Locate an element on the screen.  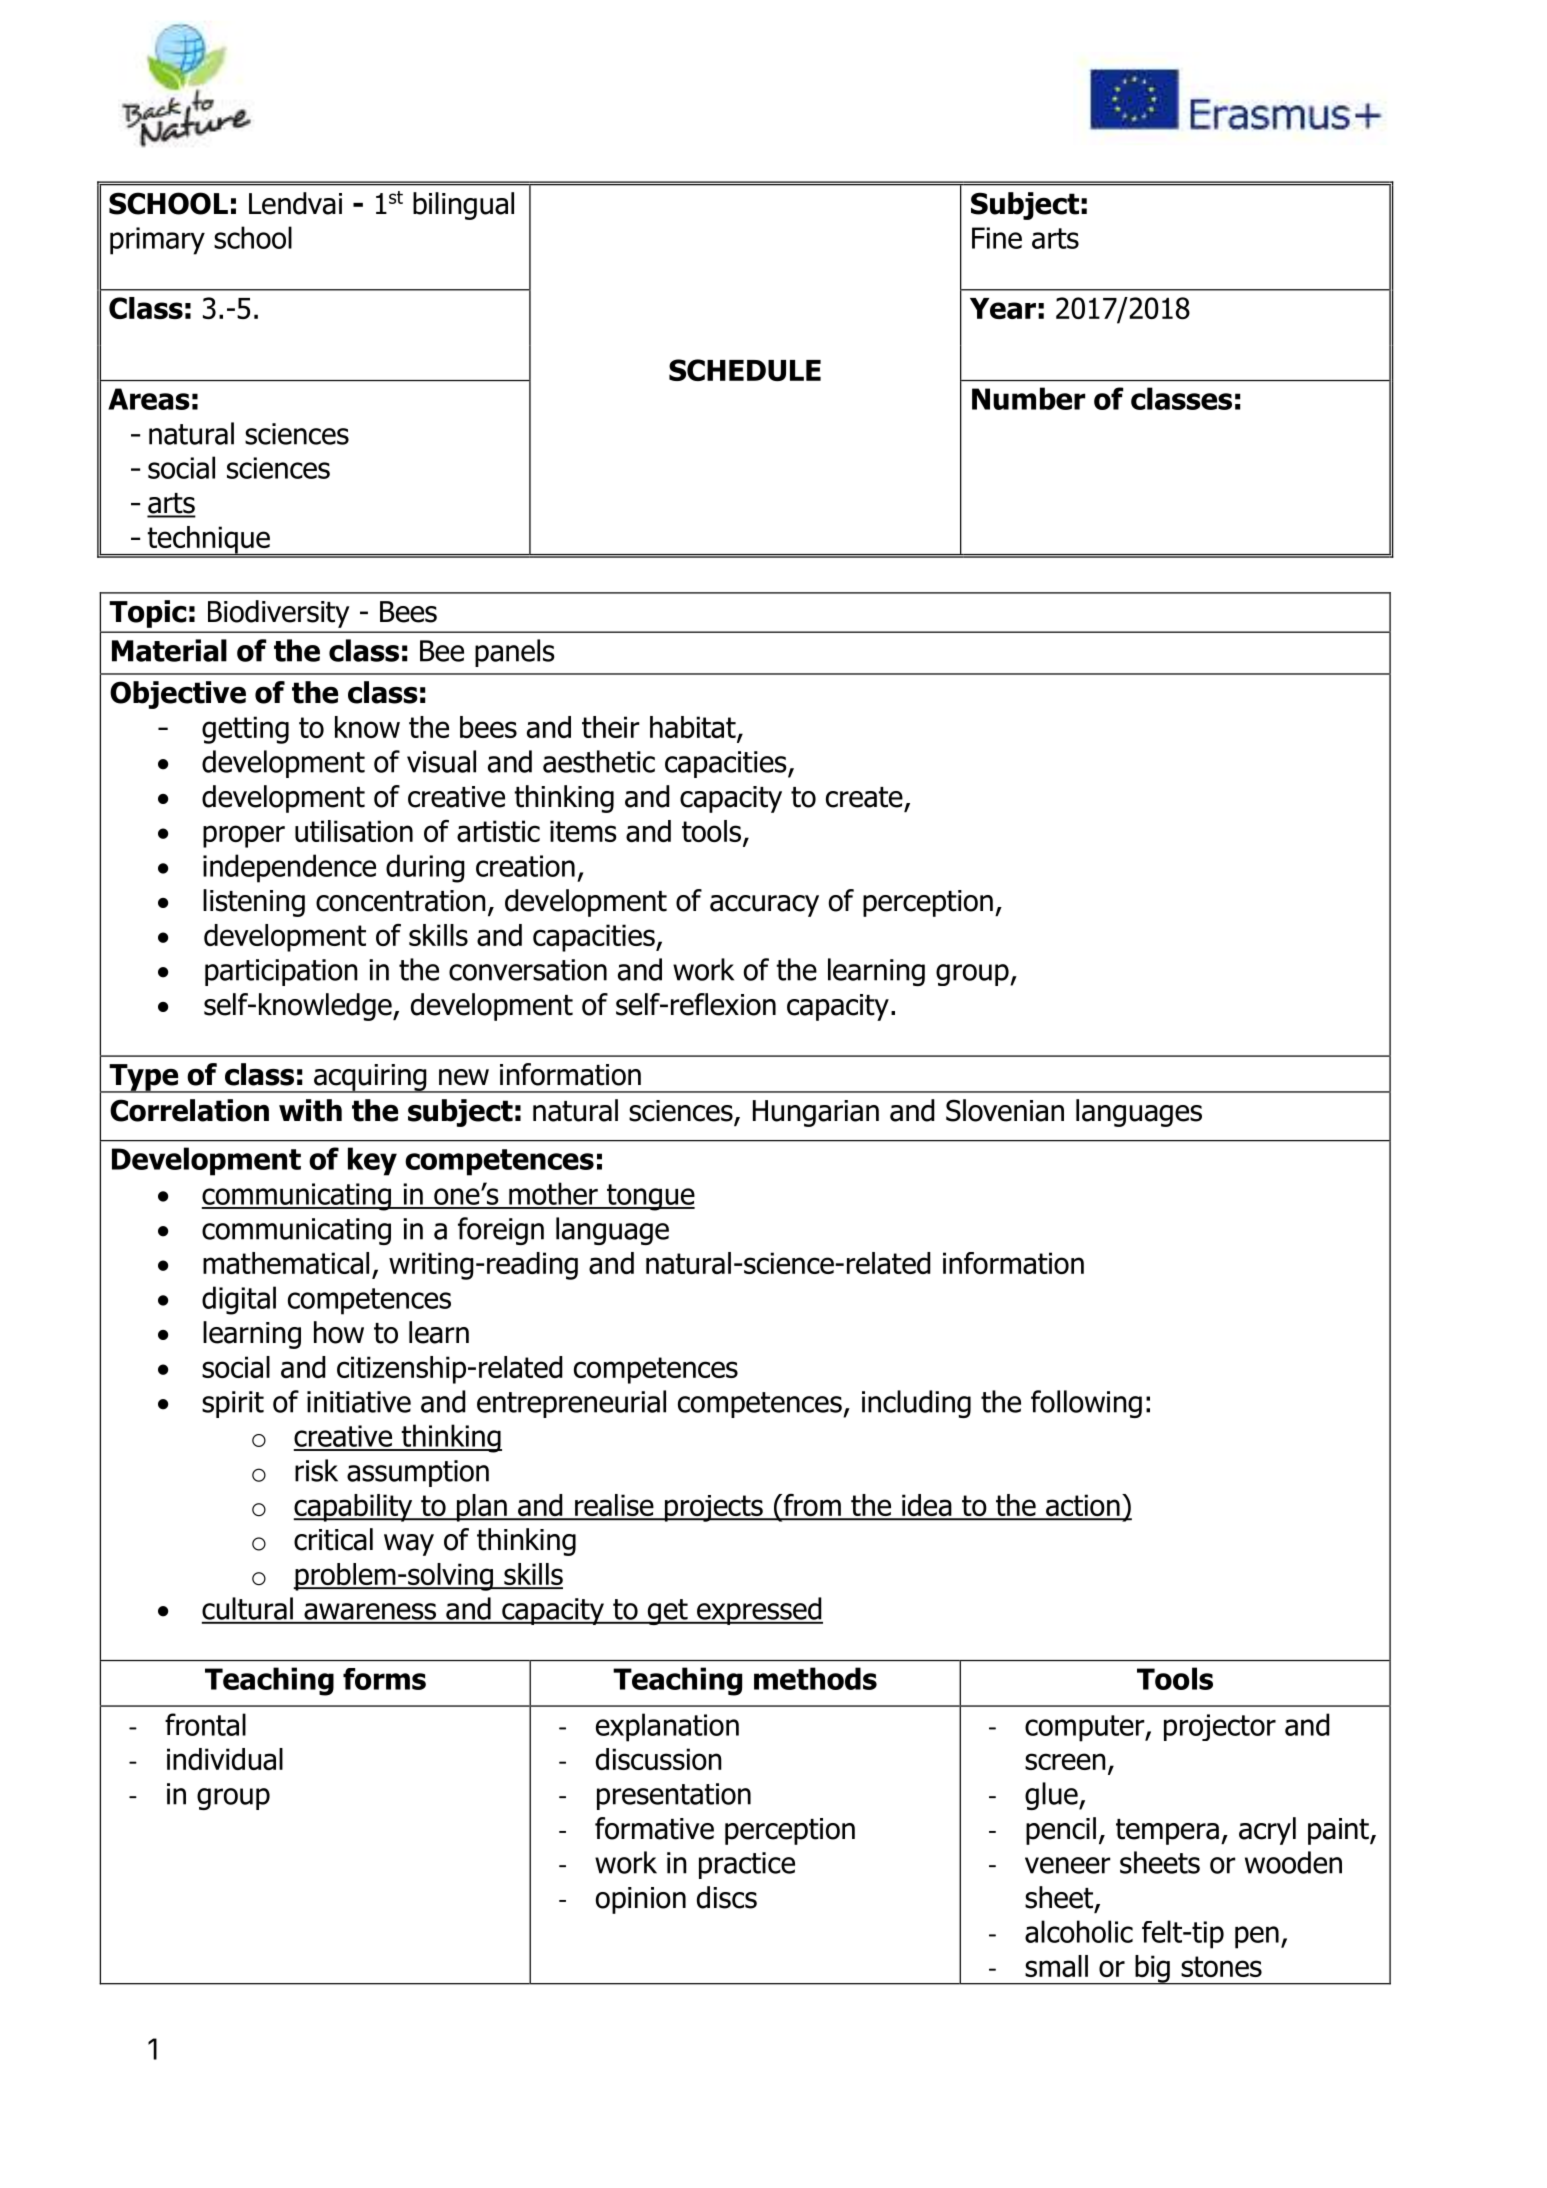
Fine is located at coordinates (997, 238).
